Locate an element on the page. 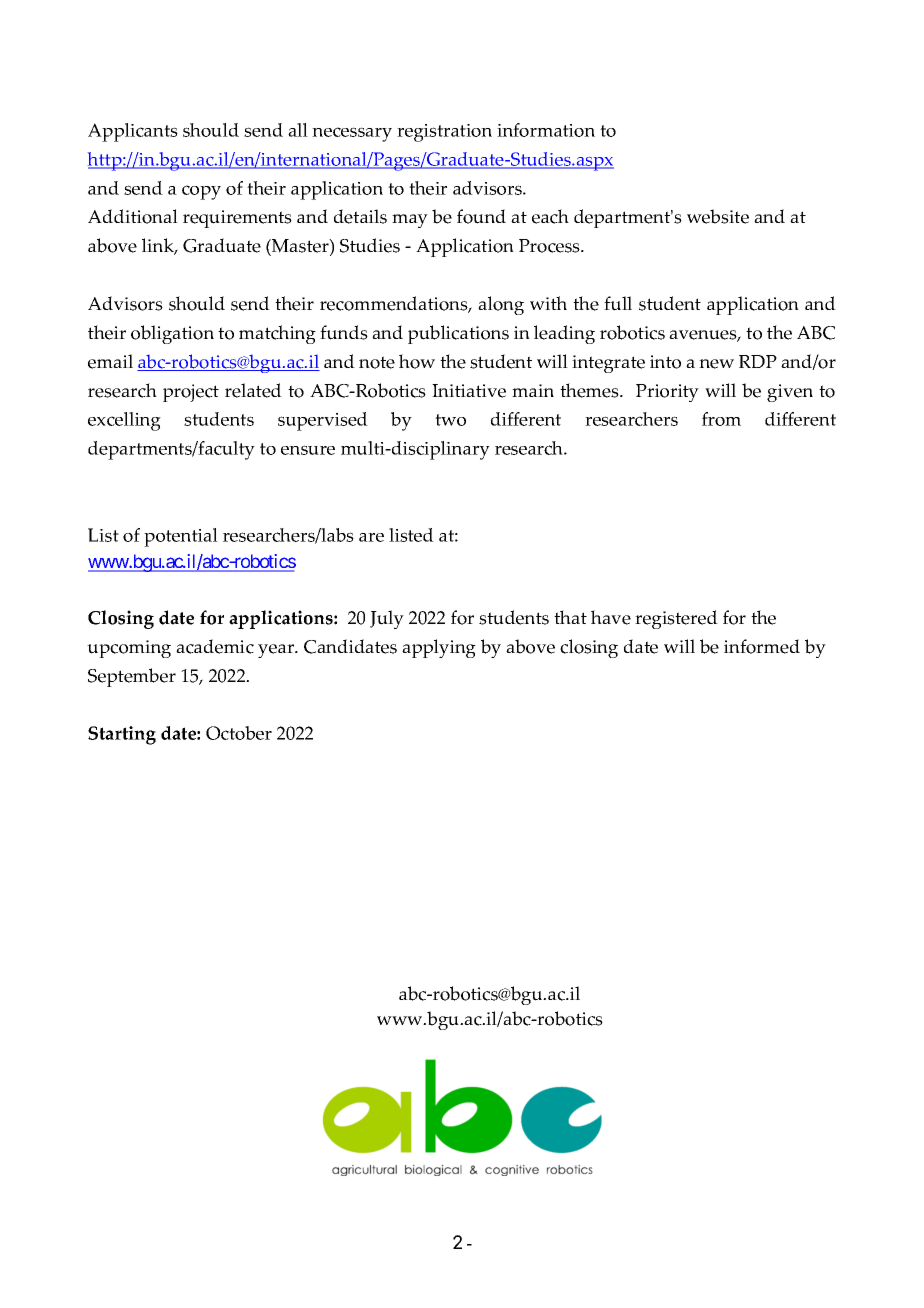  applying is located at coordinates (439, 648).
